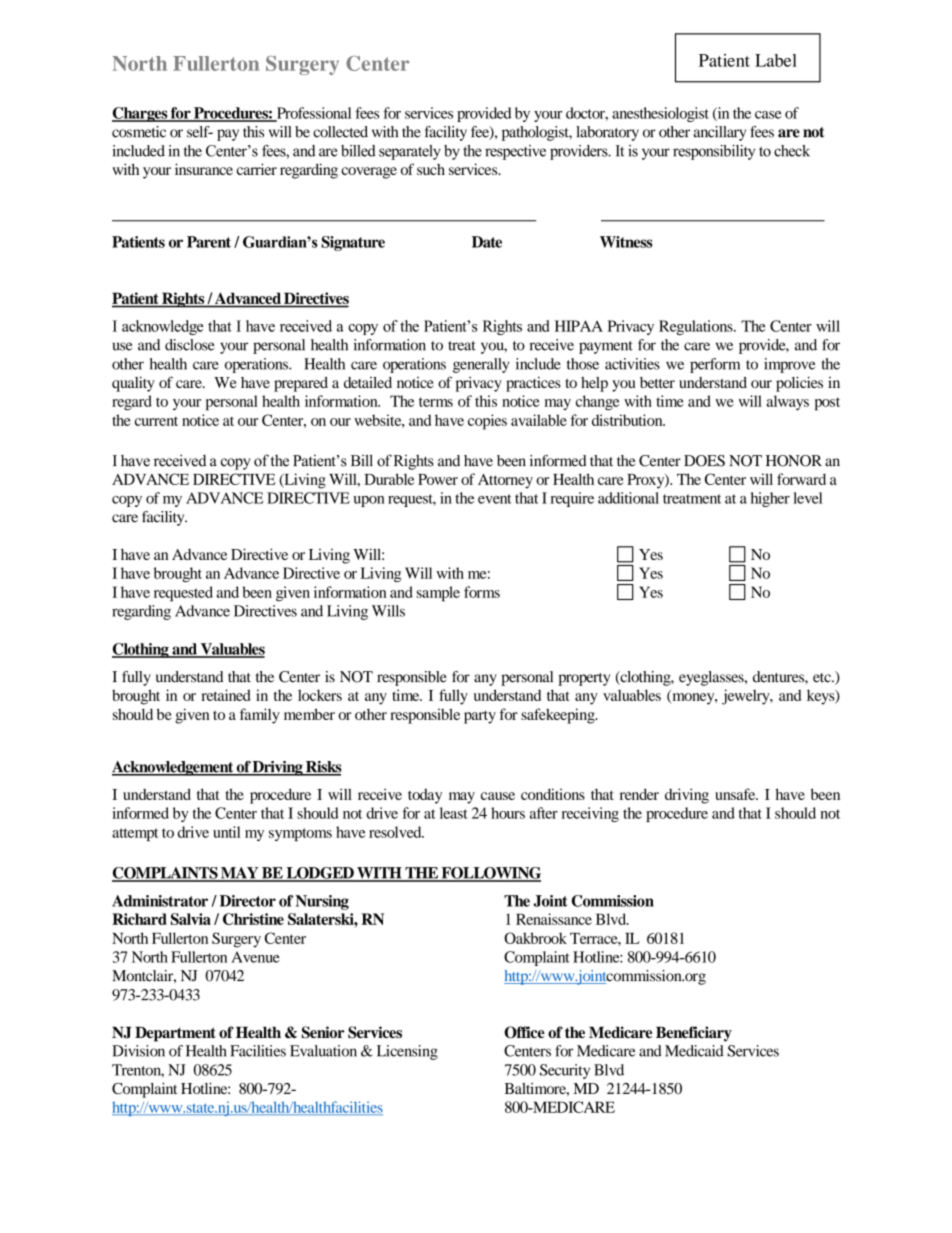  What do you see at coordinates (141, 114) in the screenshot?
I see `Charges` at bounding box center [141, 114].
